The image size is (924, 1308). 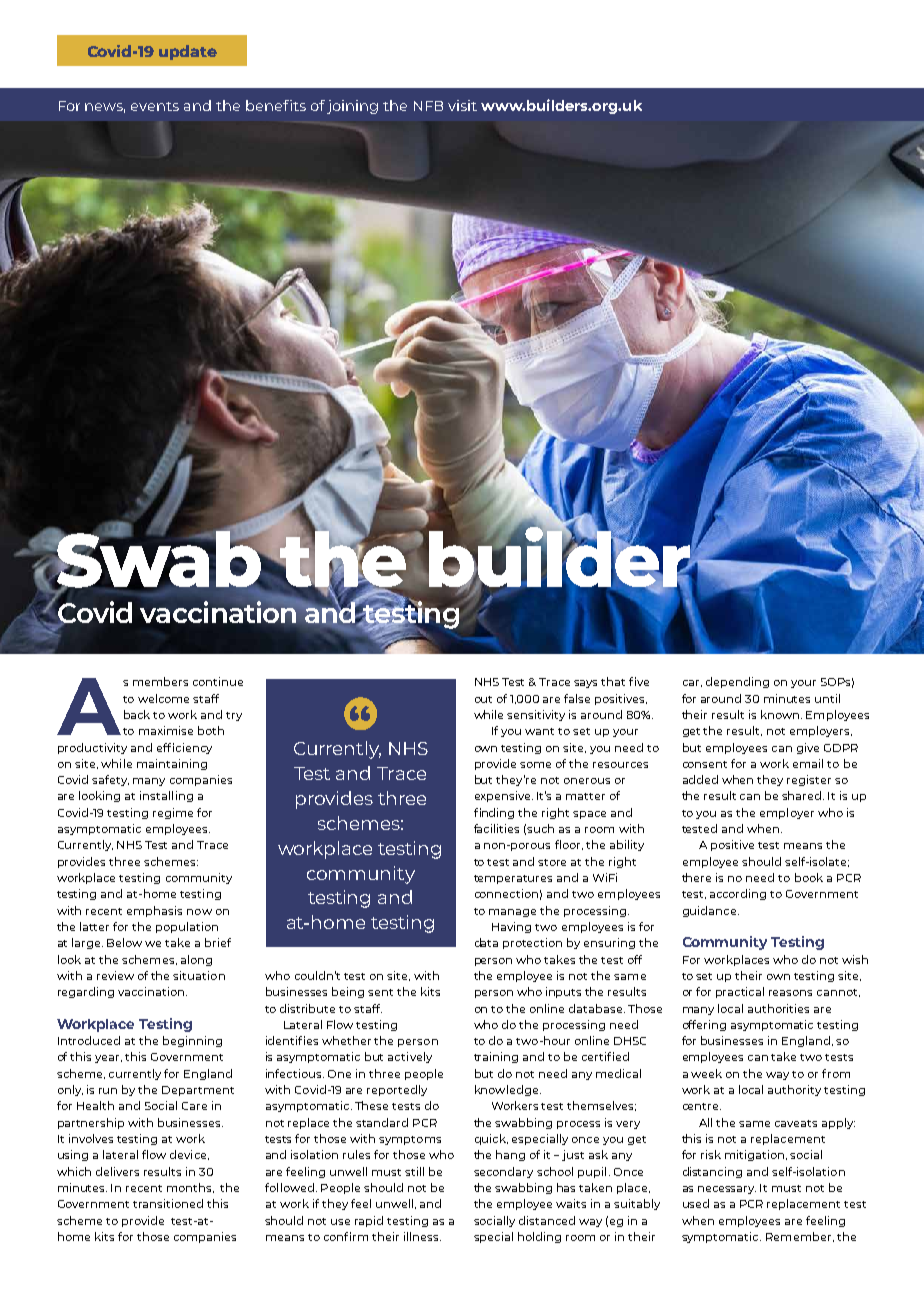 What do you see at coordinates (155, 106) in the image?
I see `events` at bounding box center [155, 106].
